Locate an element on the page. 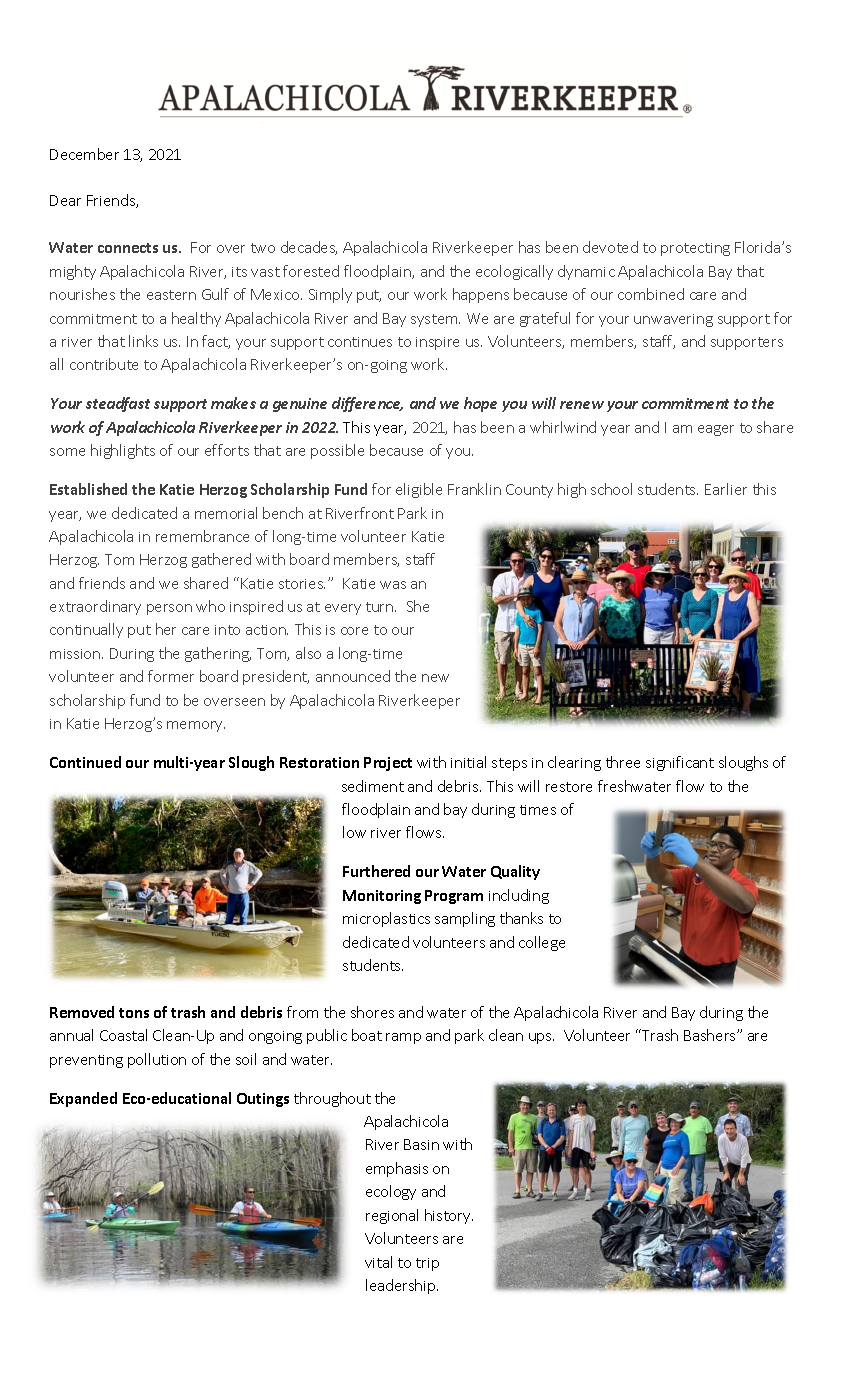 This page has width=849, height=1400. memory is located at coordinates (196, 726).
